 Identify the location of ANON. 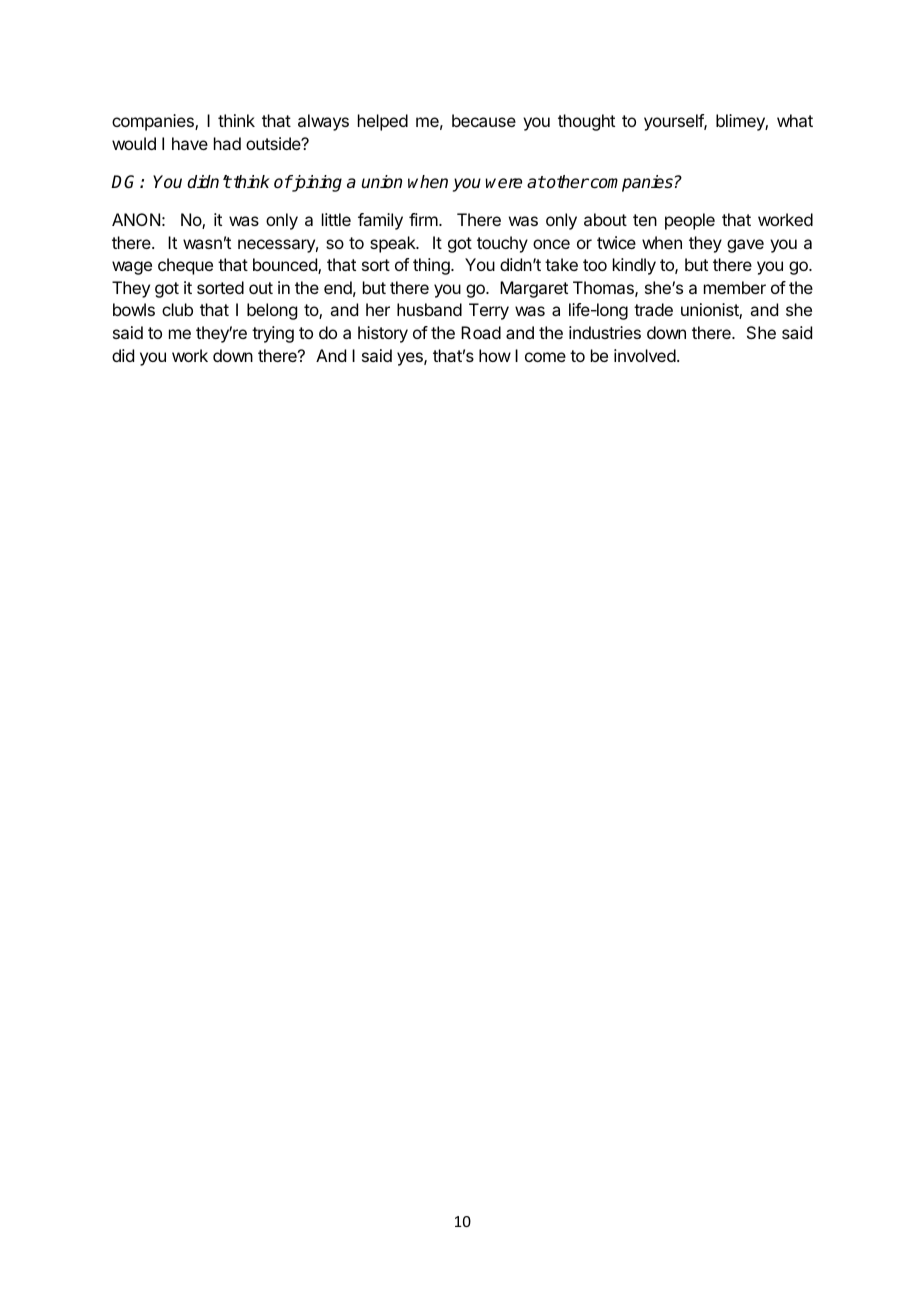
(136, 219).
